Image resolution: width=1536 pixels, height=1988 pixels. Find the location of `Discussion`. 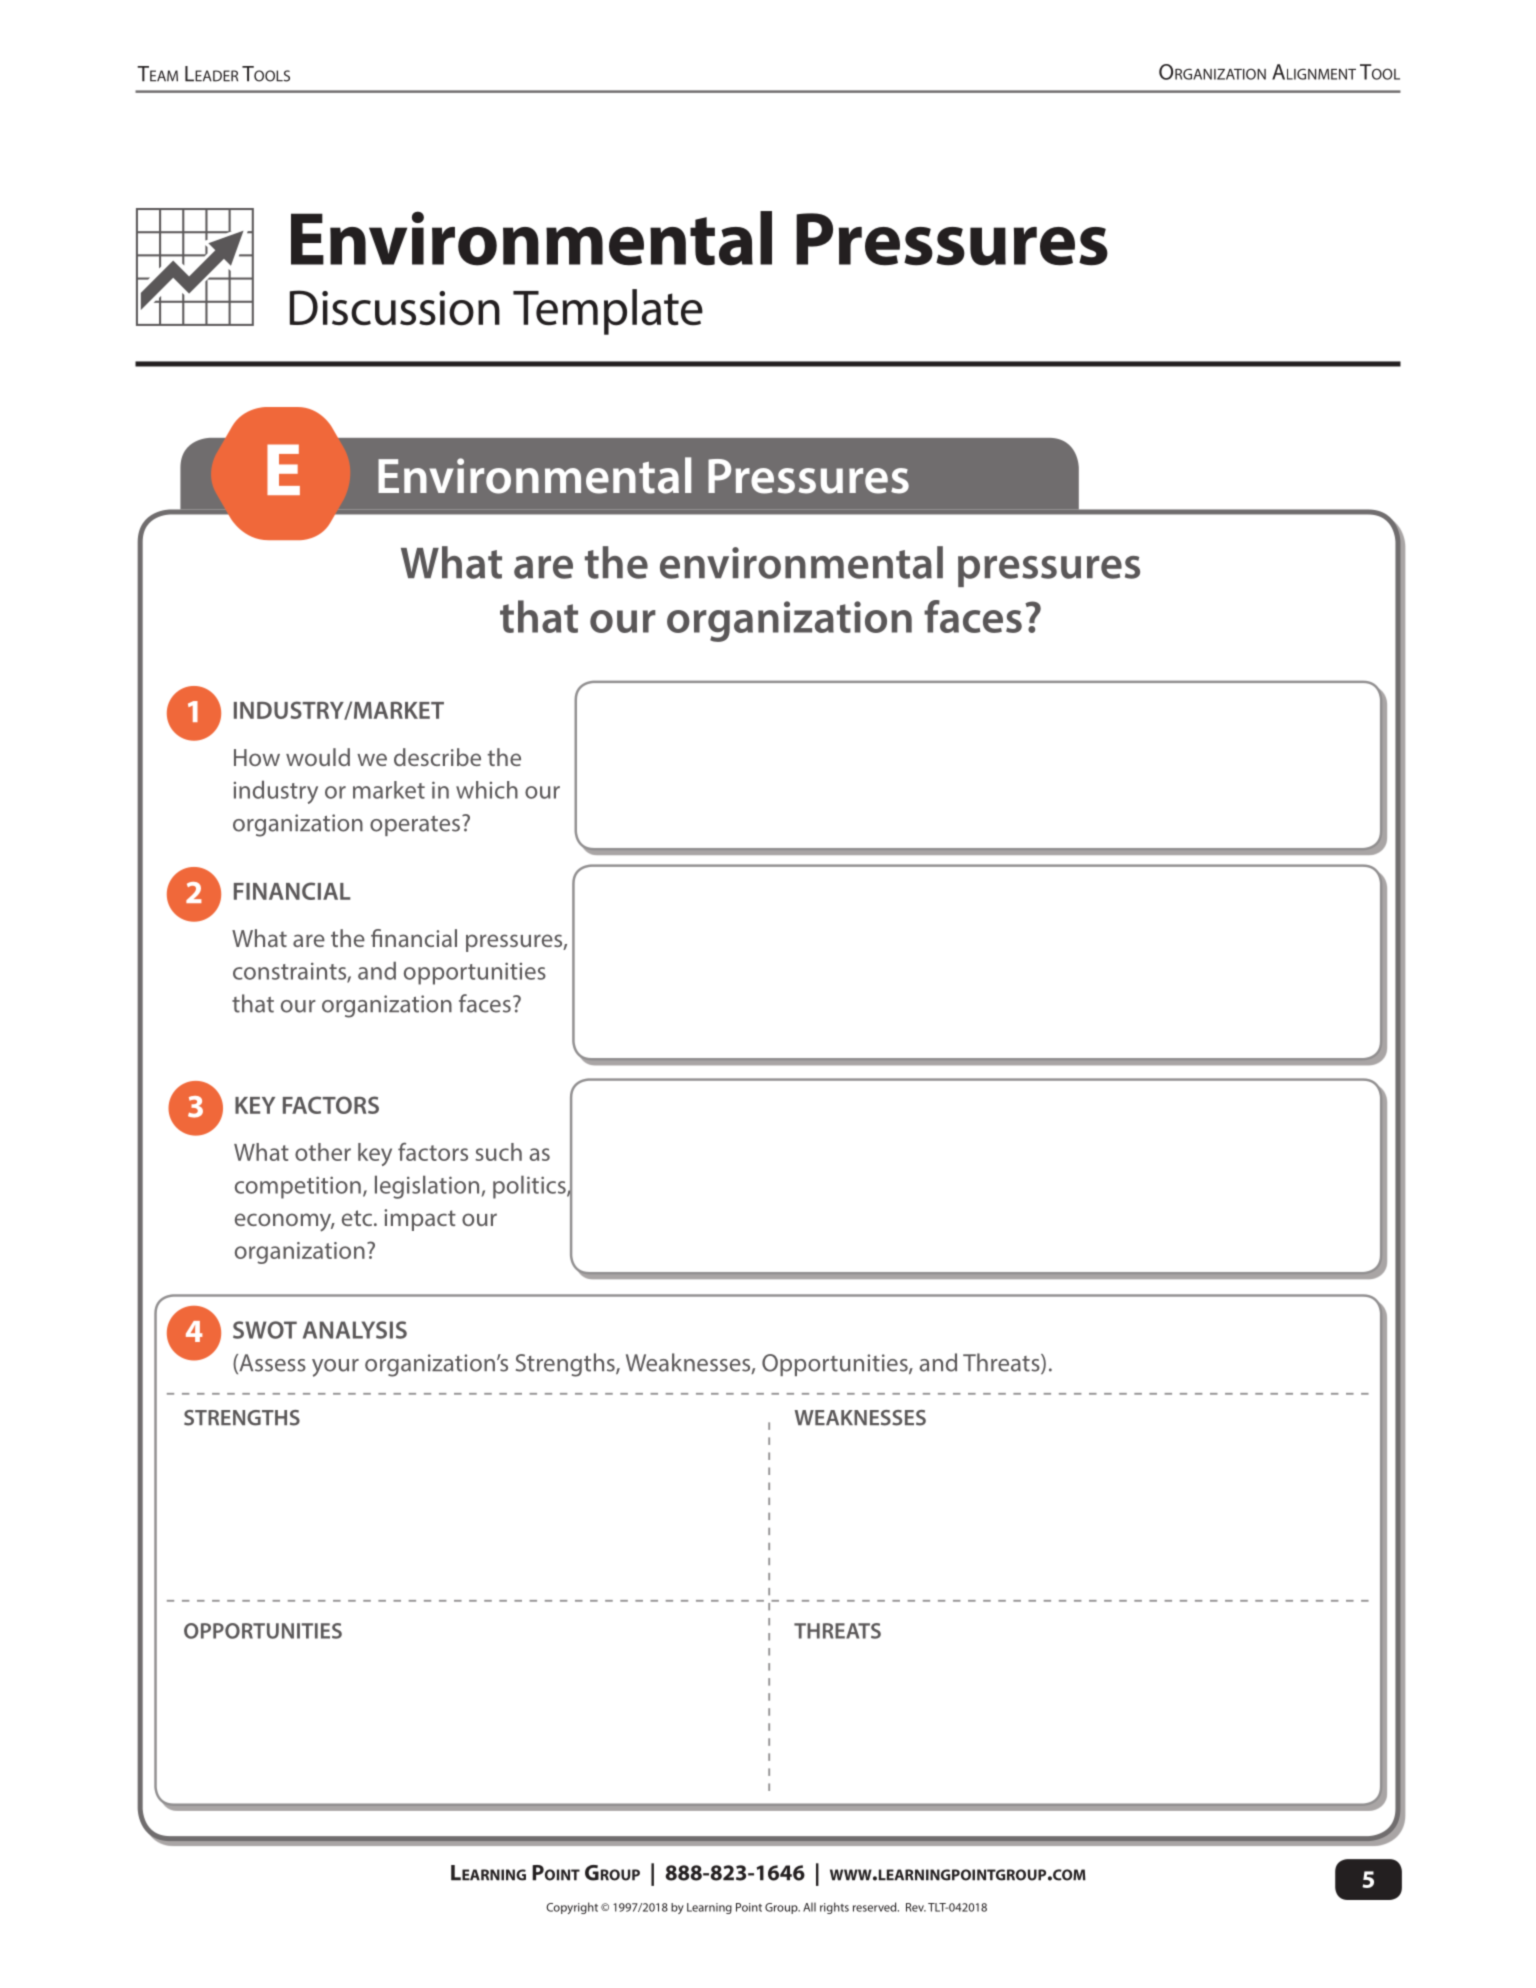

Discussion is located at coordinates (395, 308).
